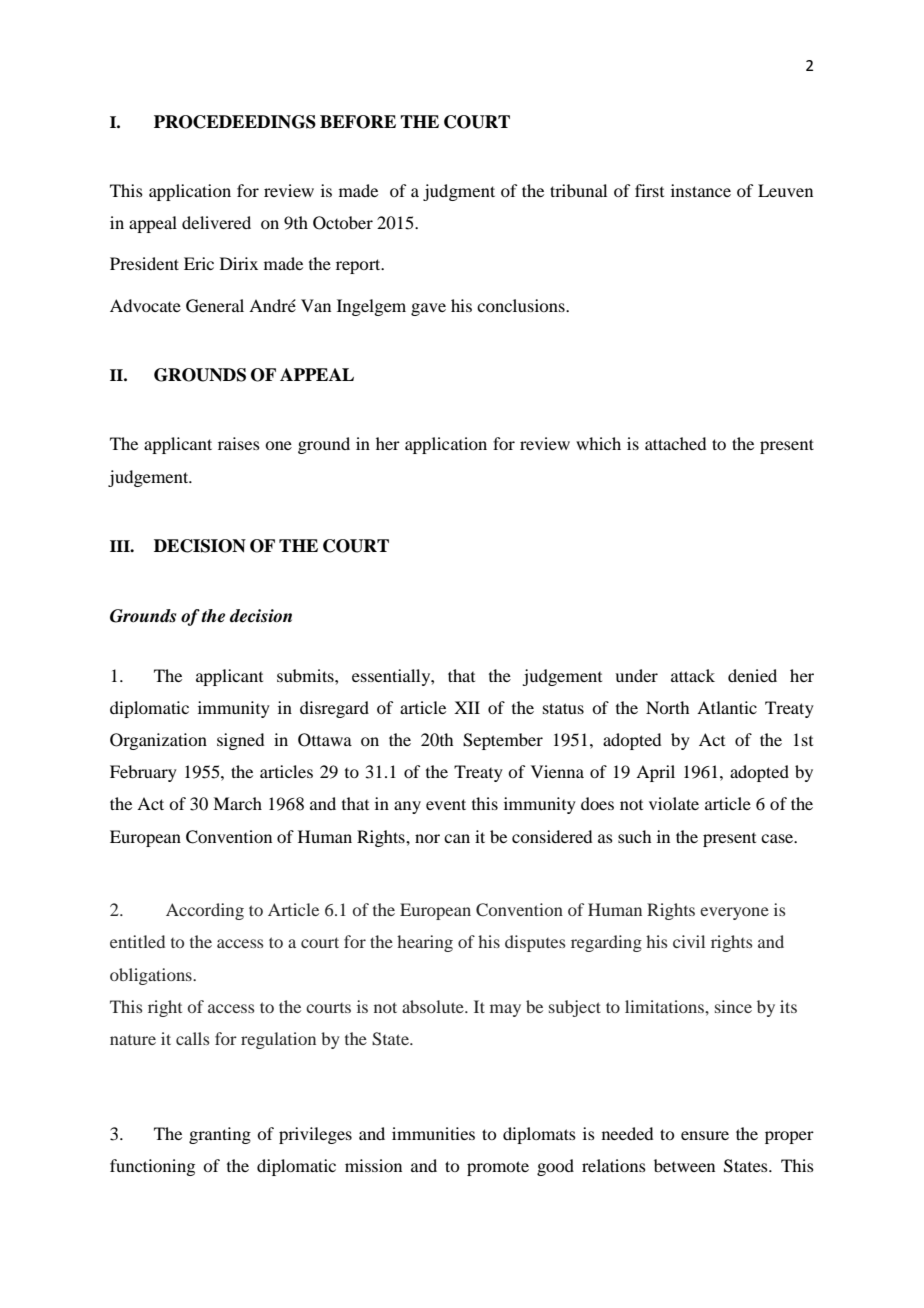 The image size is (924, 1308). Describe the element at coordinates (598, 443) in the screenshot. I see `which` at that location.
